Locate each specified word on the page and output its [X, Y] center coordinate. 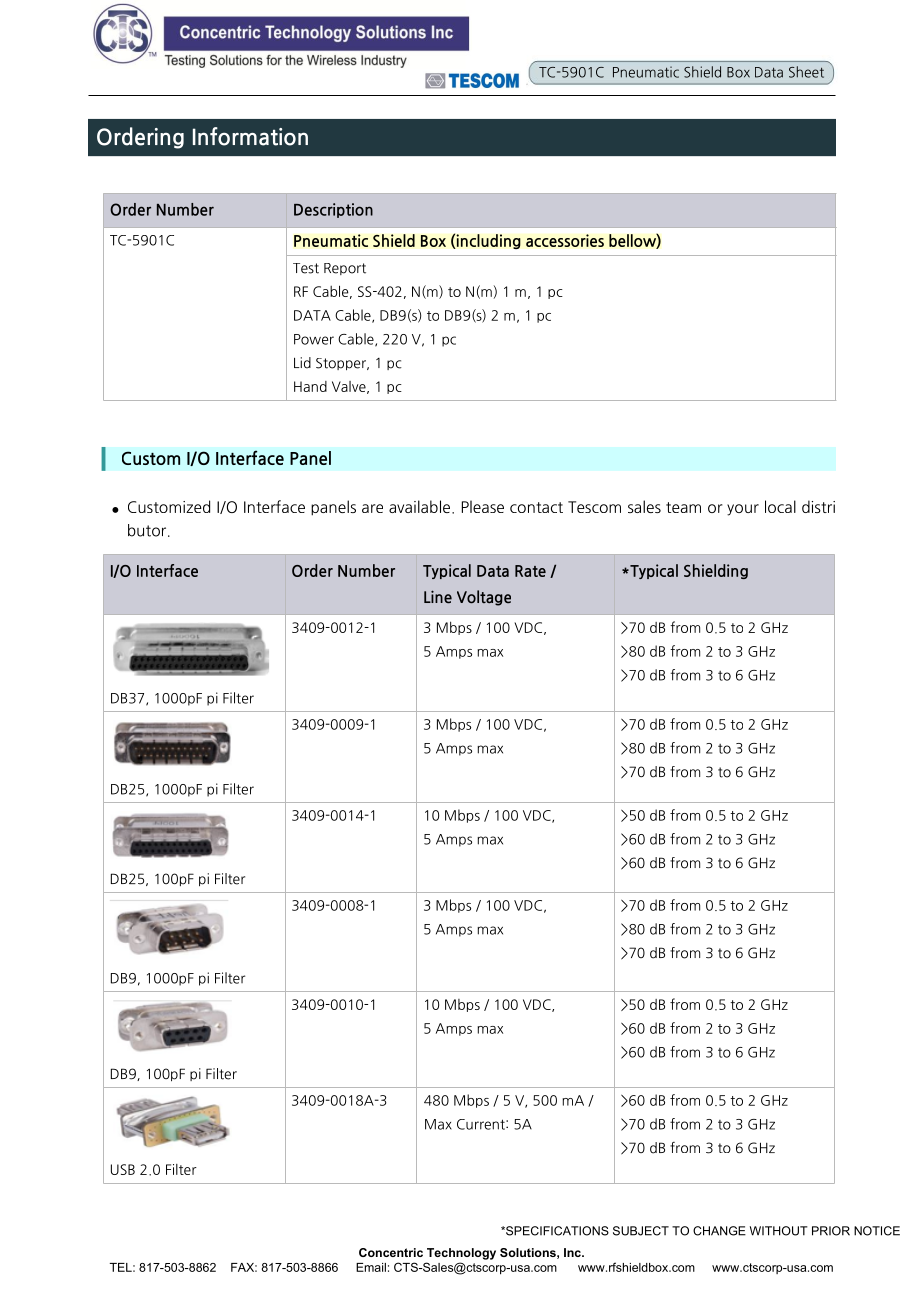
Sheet [806, 72]
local [780, 506]
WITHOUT [779, 1231]
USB [123, 1169]
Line [438, 597]
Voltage [484, 598]
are [372, 508]
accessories [565, 240]
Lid [302, 363]
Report [345, 269]
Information [250, 136]
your [743, 510]
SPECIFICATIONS [556, 1231]
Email [371, 1267]
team [683, 507]
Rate [530, 571]
